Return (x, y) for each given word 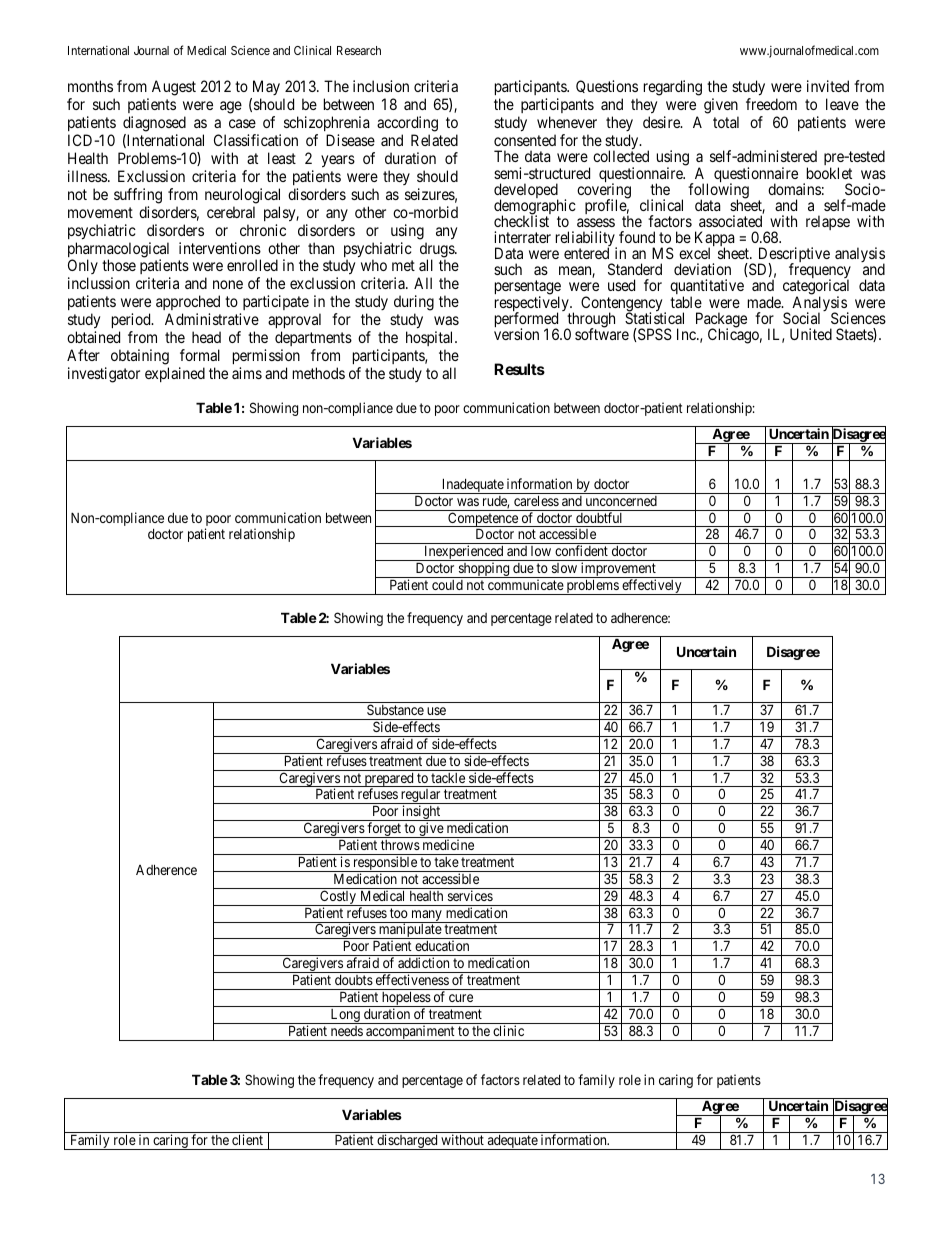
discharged (407, 1142)
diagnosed (154, 124)
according (407, 124)
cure (461, 998)
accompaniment (410, 1033)
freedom (771, 104)
